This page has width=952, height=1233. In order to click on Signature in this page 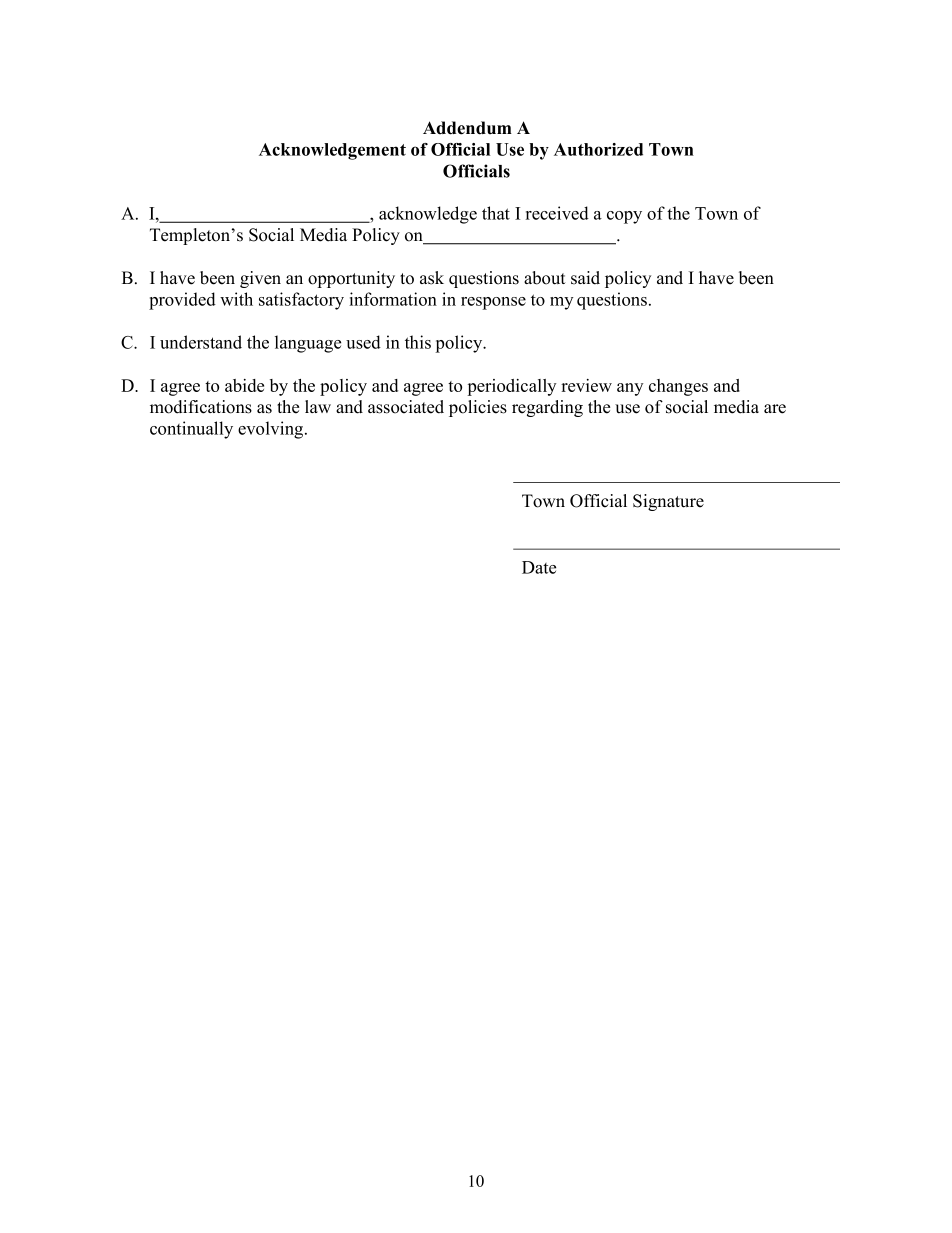, I will do `click(668, 502)`.
